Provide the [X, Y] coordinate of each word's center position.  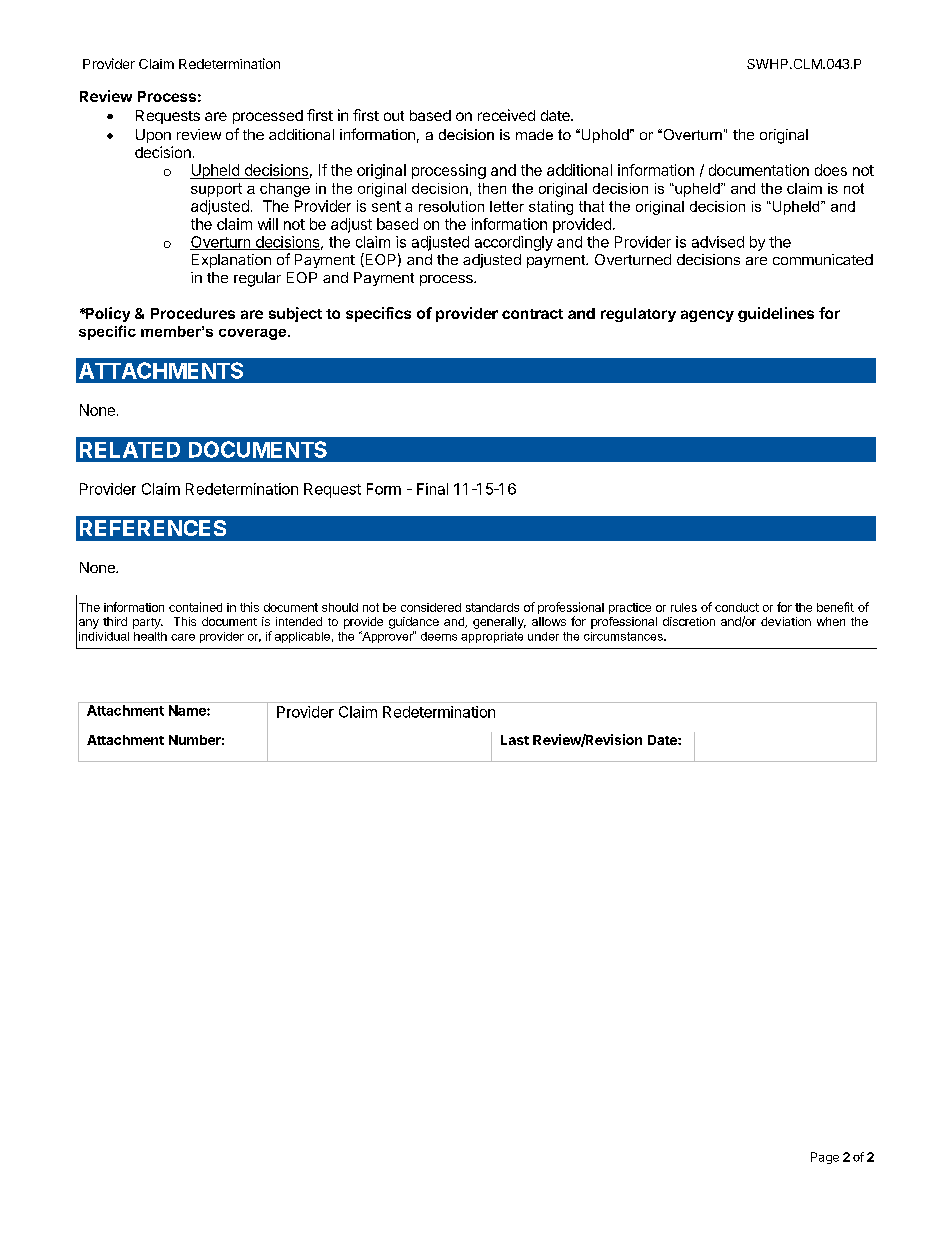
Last [515, 740]
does [831, 170]
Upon [153, 136]
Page [825, 1158]
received [506, 115]
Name [188, 710]
